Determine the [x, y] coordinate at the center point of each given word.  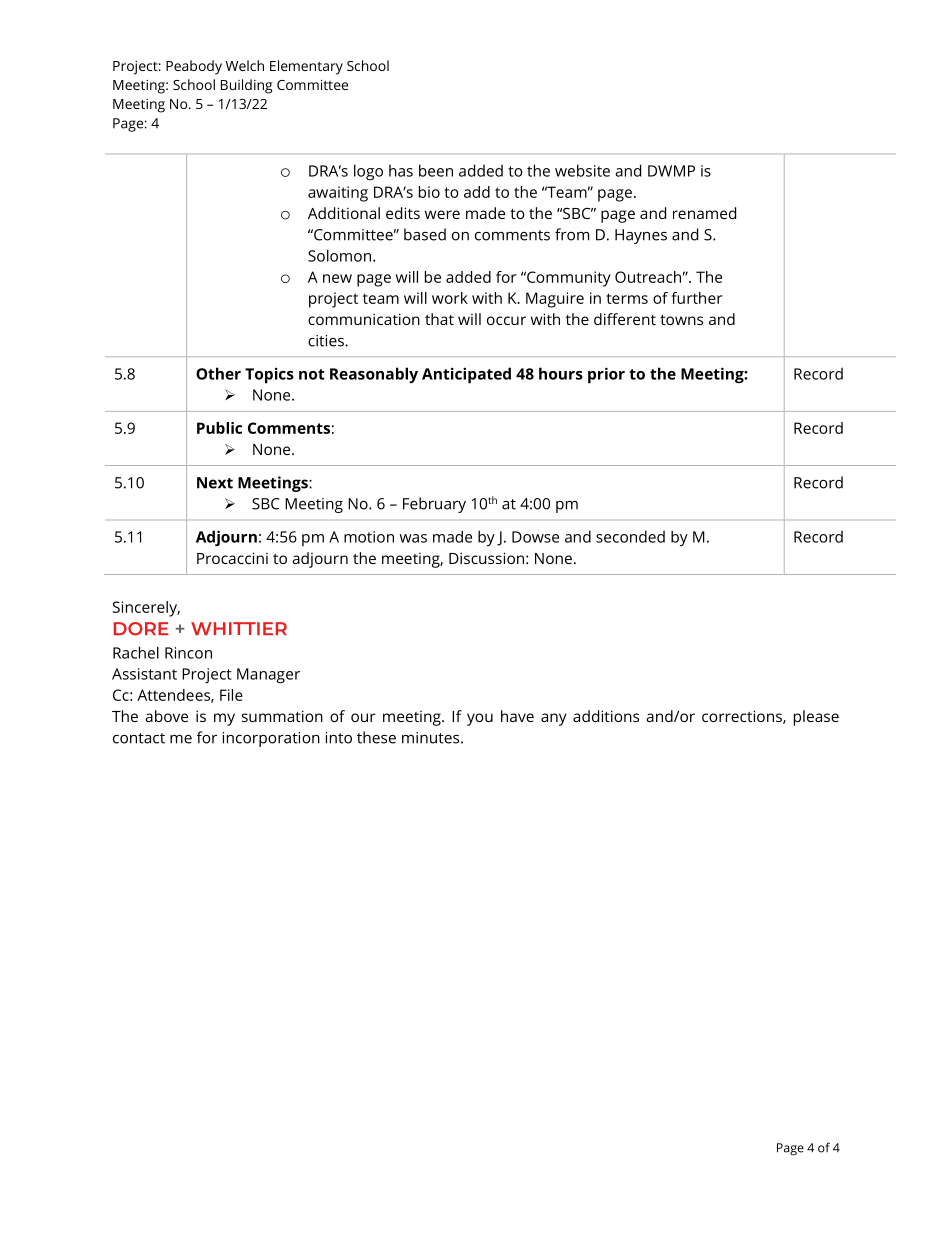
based [425, 234]
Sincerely [146, 609]
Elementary [306, 67]
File [231, 695]
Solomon [339, 255]
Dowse [535, 537]
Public [219, 428]
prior [606, 375]
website [582, 170]
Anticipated [466, 375]
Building [246, 86]
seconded [630, 536]
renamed [704, 213]
